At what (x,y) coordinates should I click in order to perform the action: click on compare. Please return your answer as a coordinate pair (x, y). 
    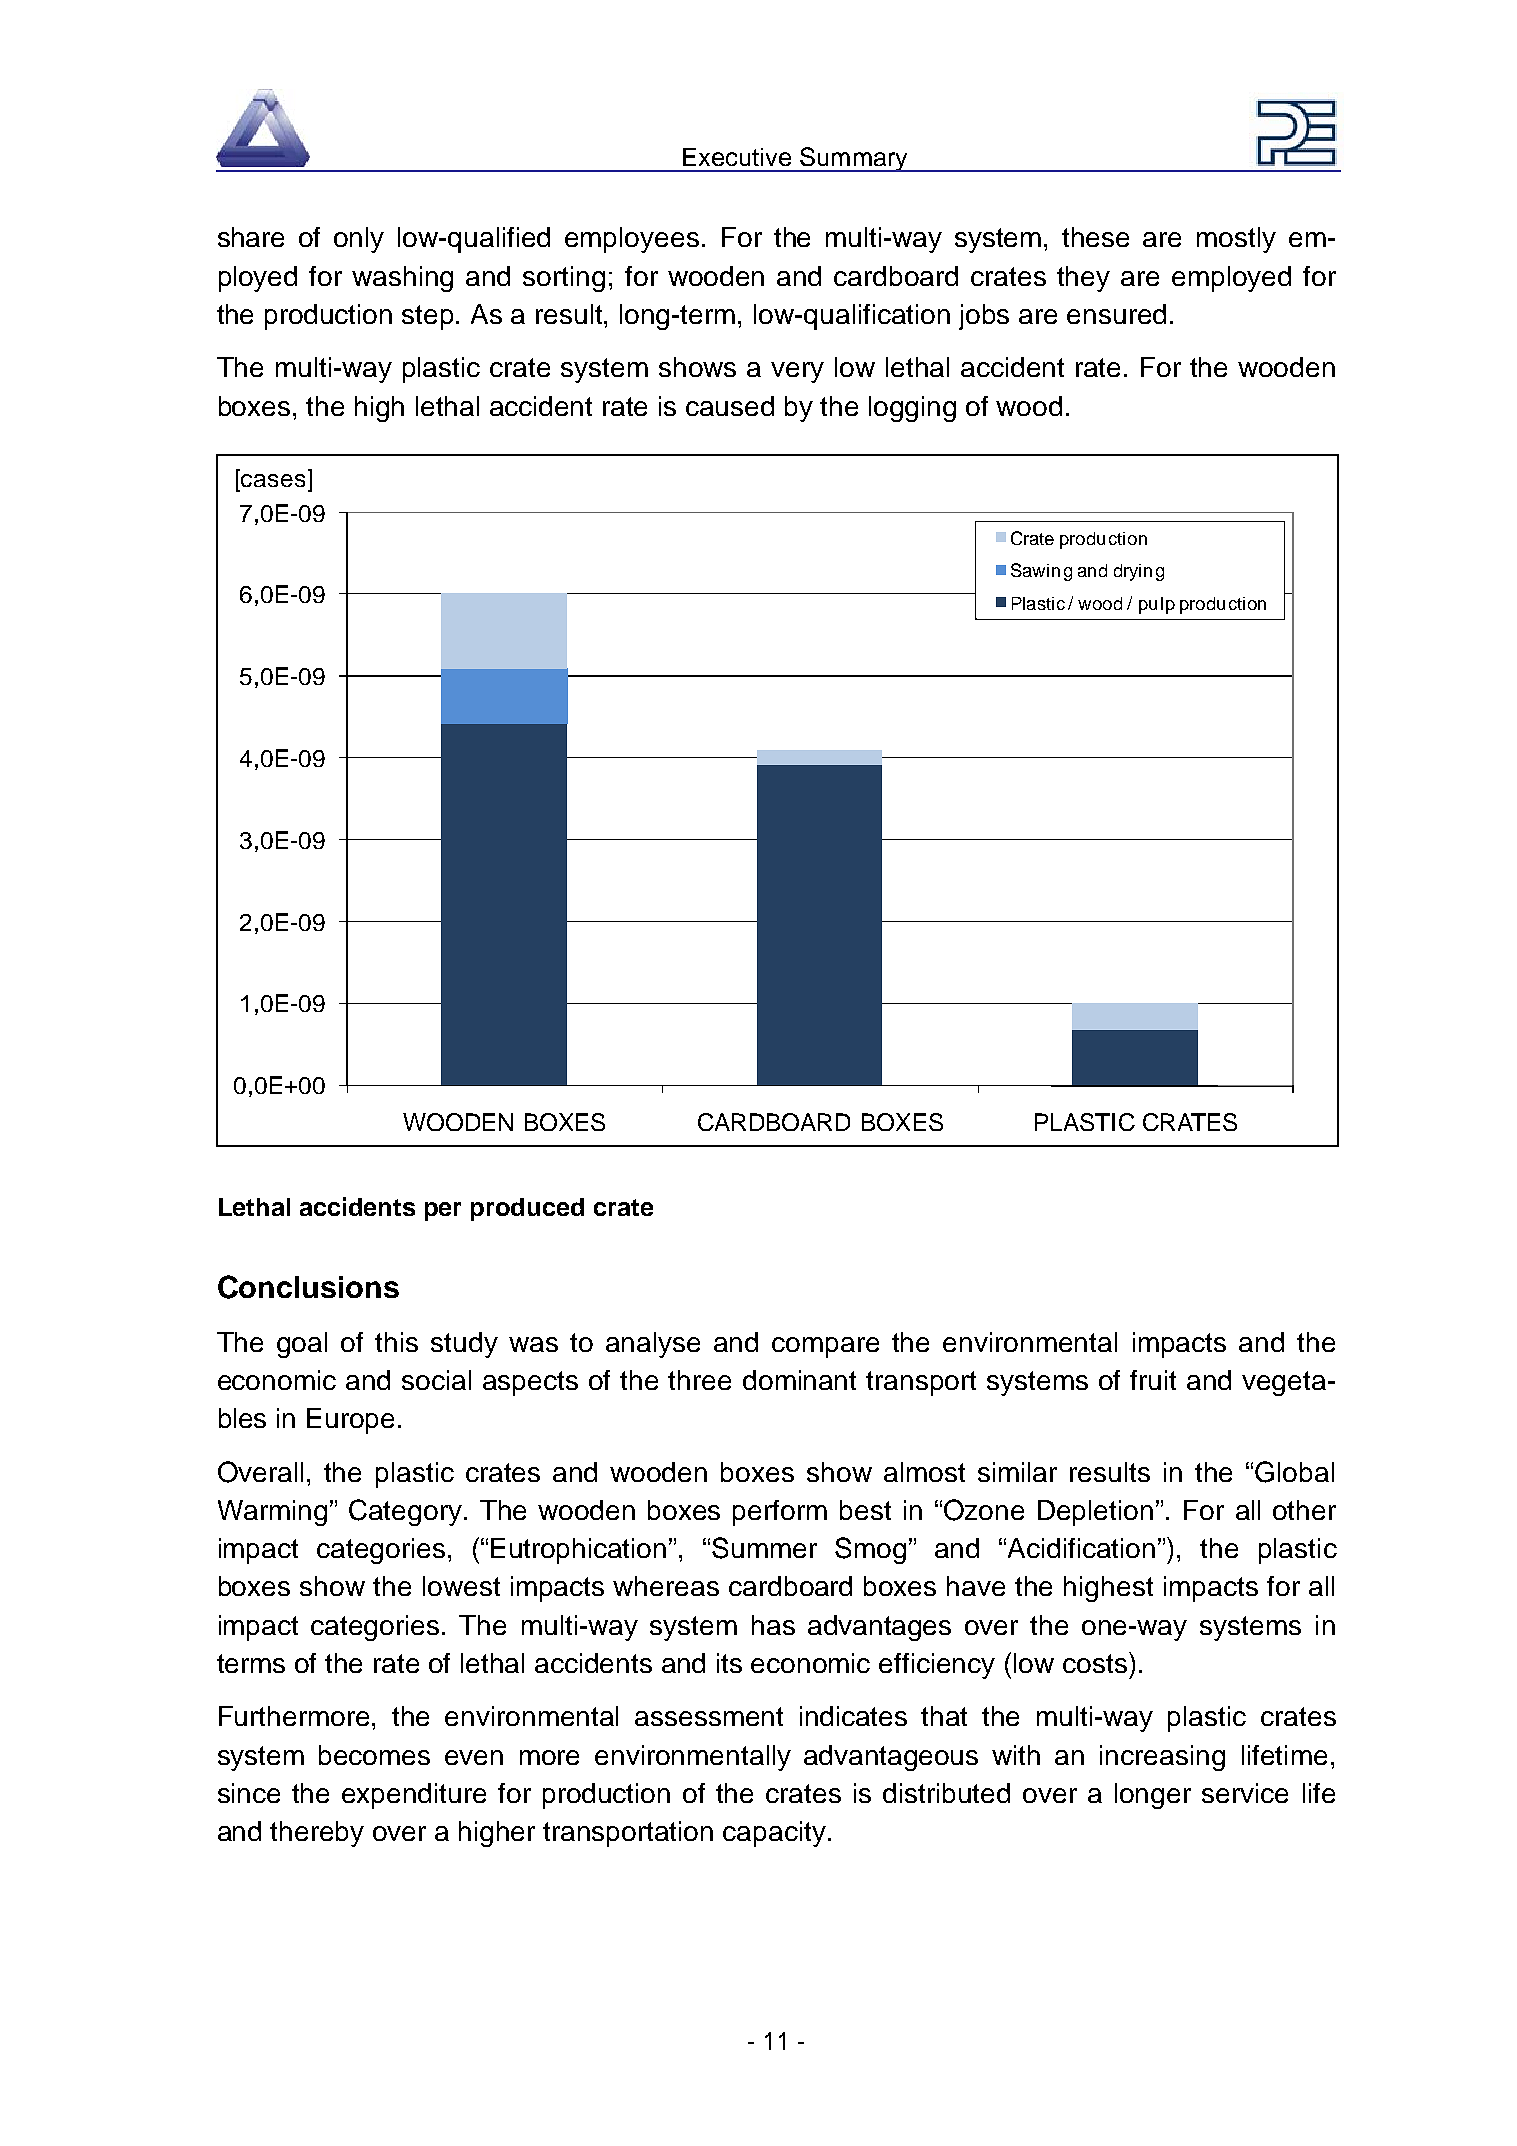
    Looking at the image, I should click on (825, 1347).
